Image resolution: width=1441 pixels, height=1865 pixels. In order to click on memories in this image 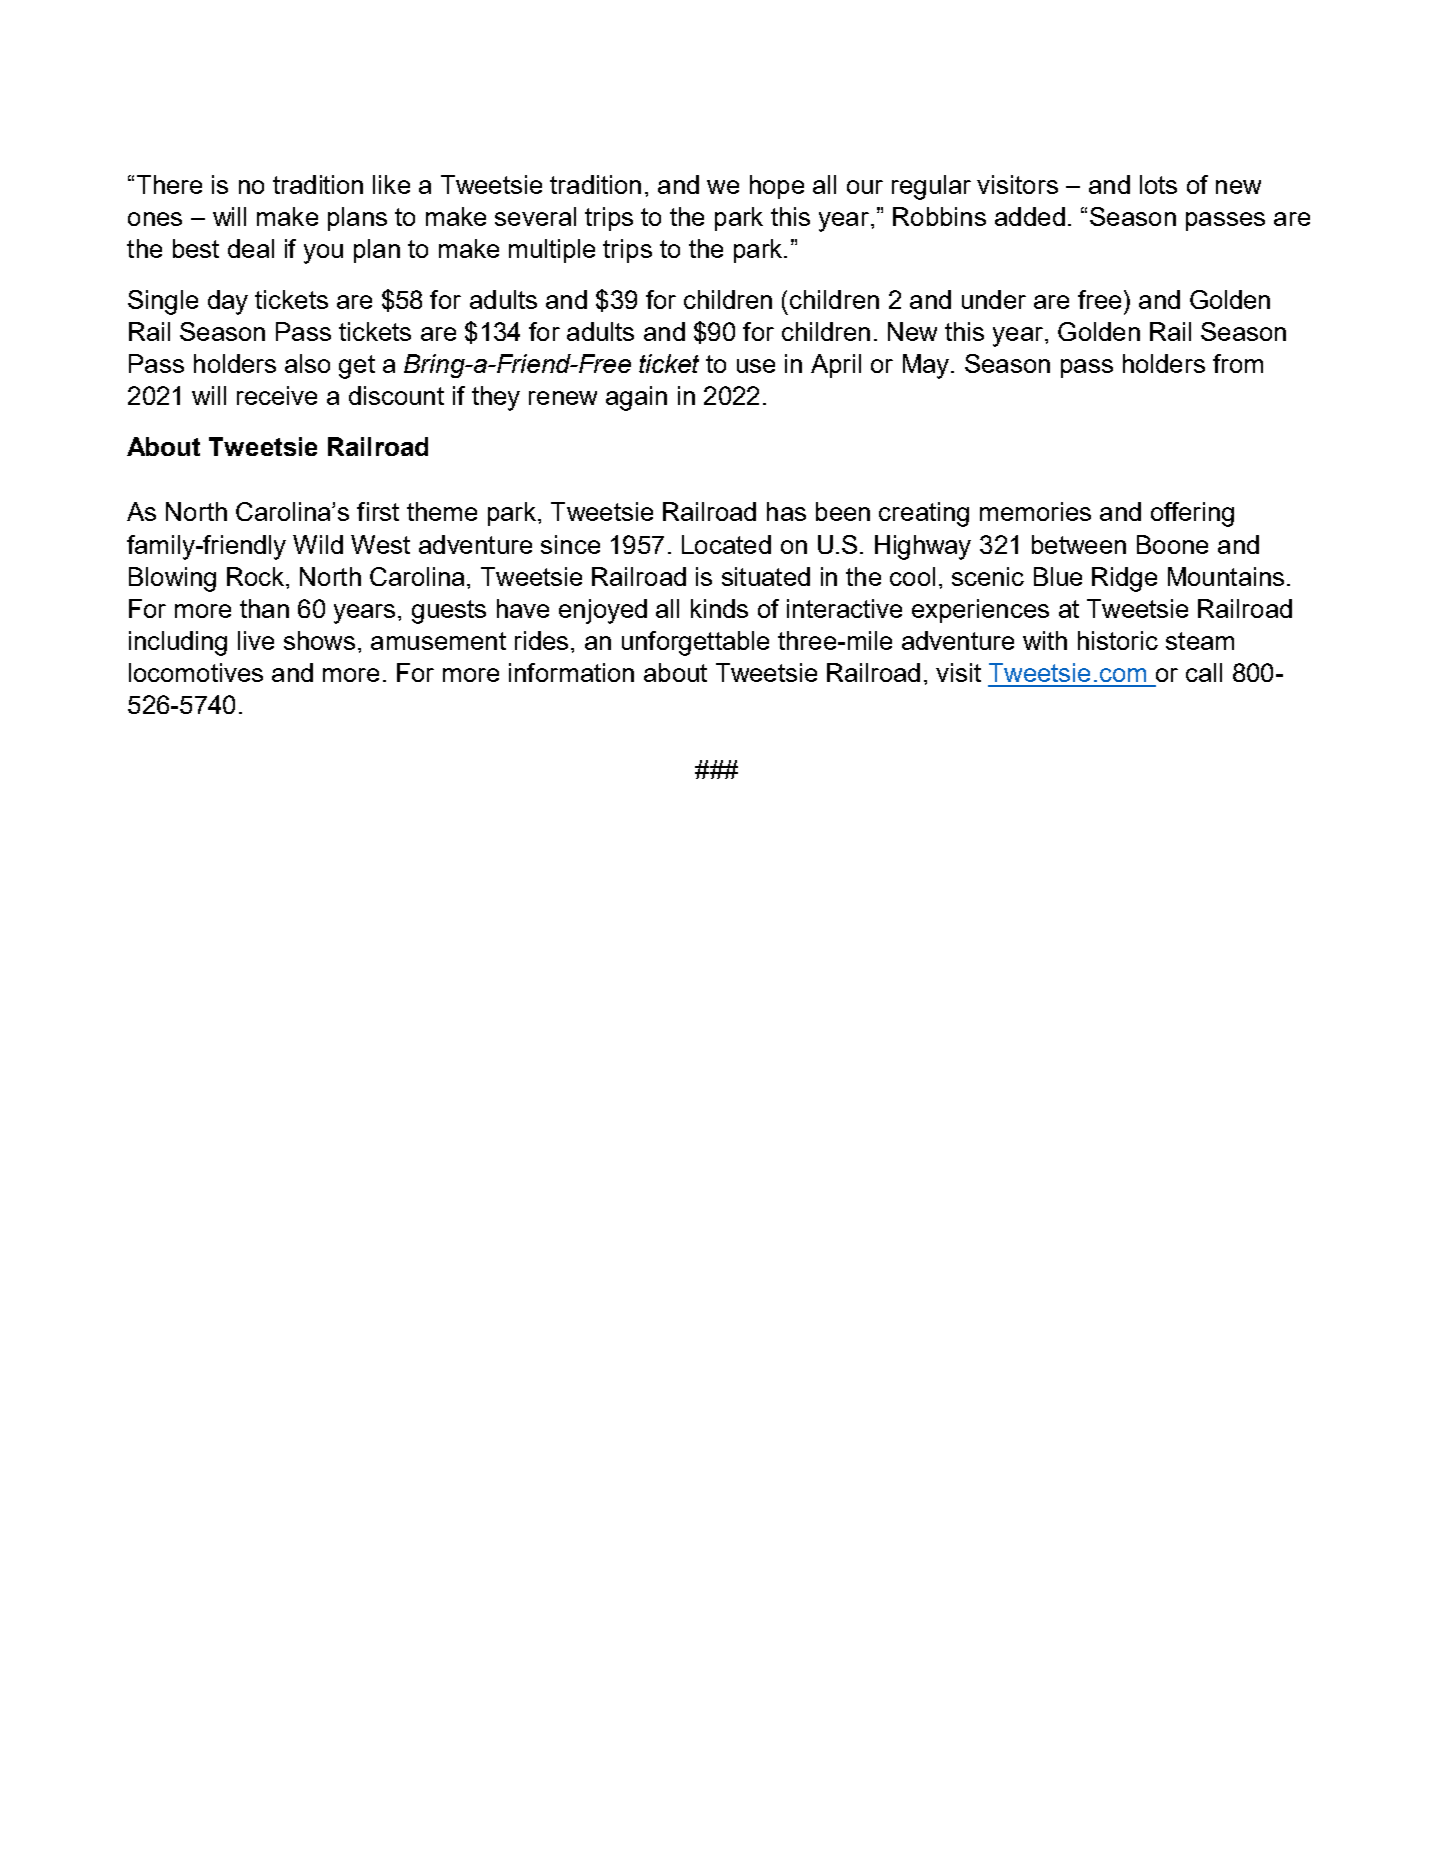, I will do `click(1035, 511)`.
